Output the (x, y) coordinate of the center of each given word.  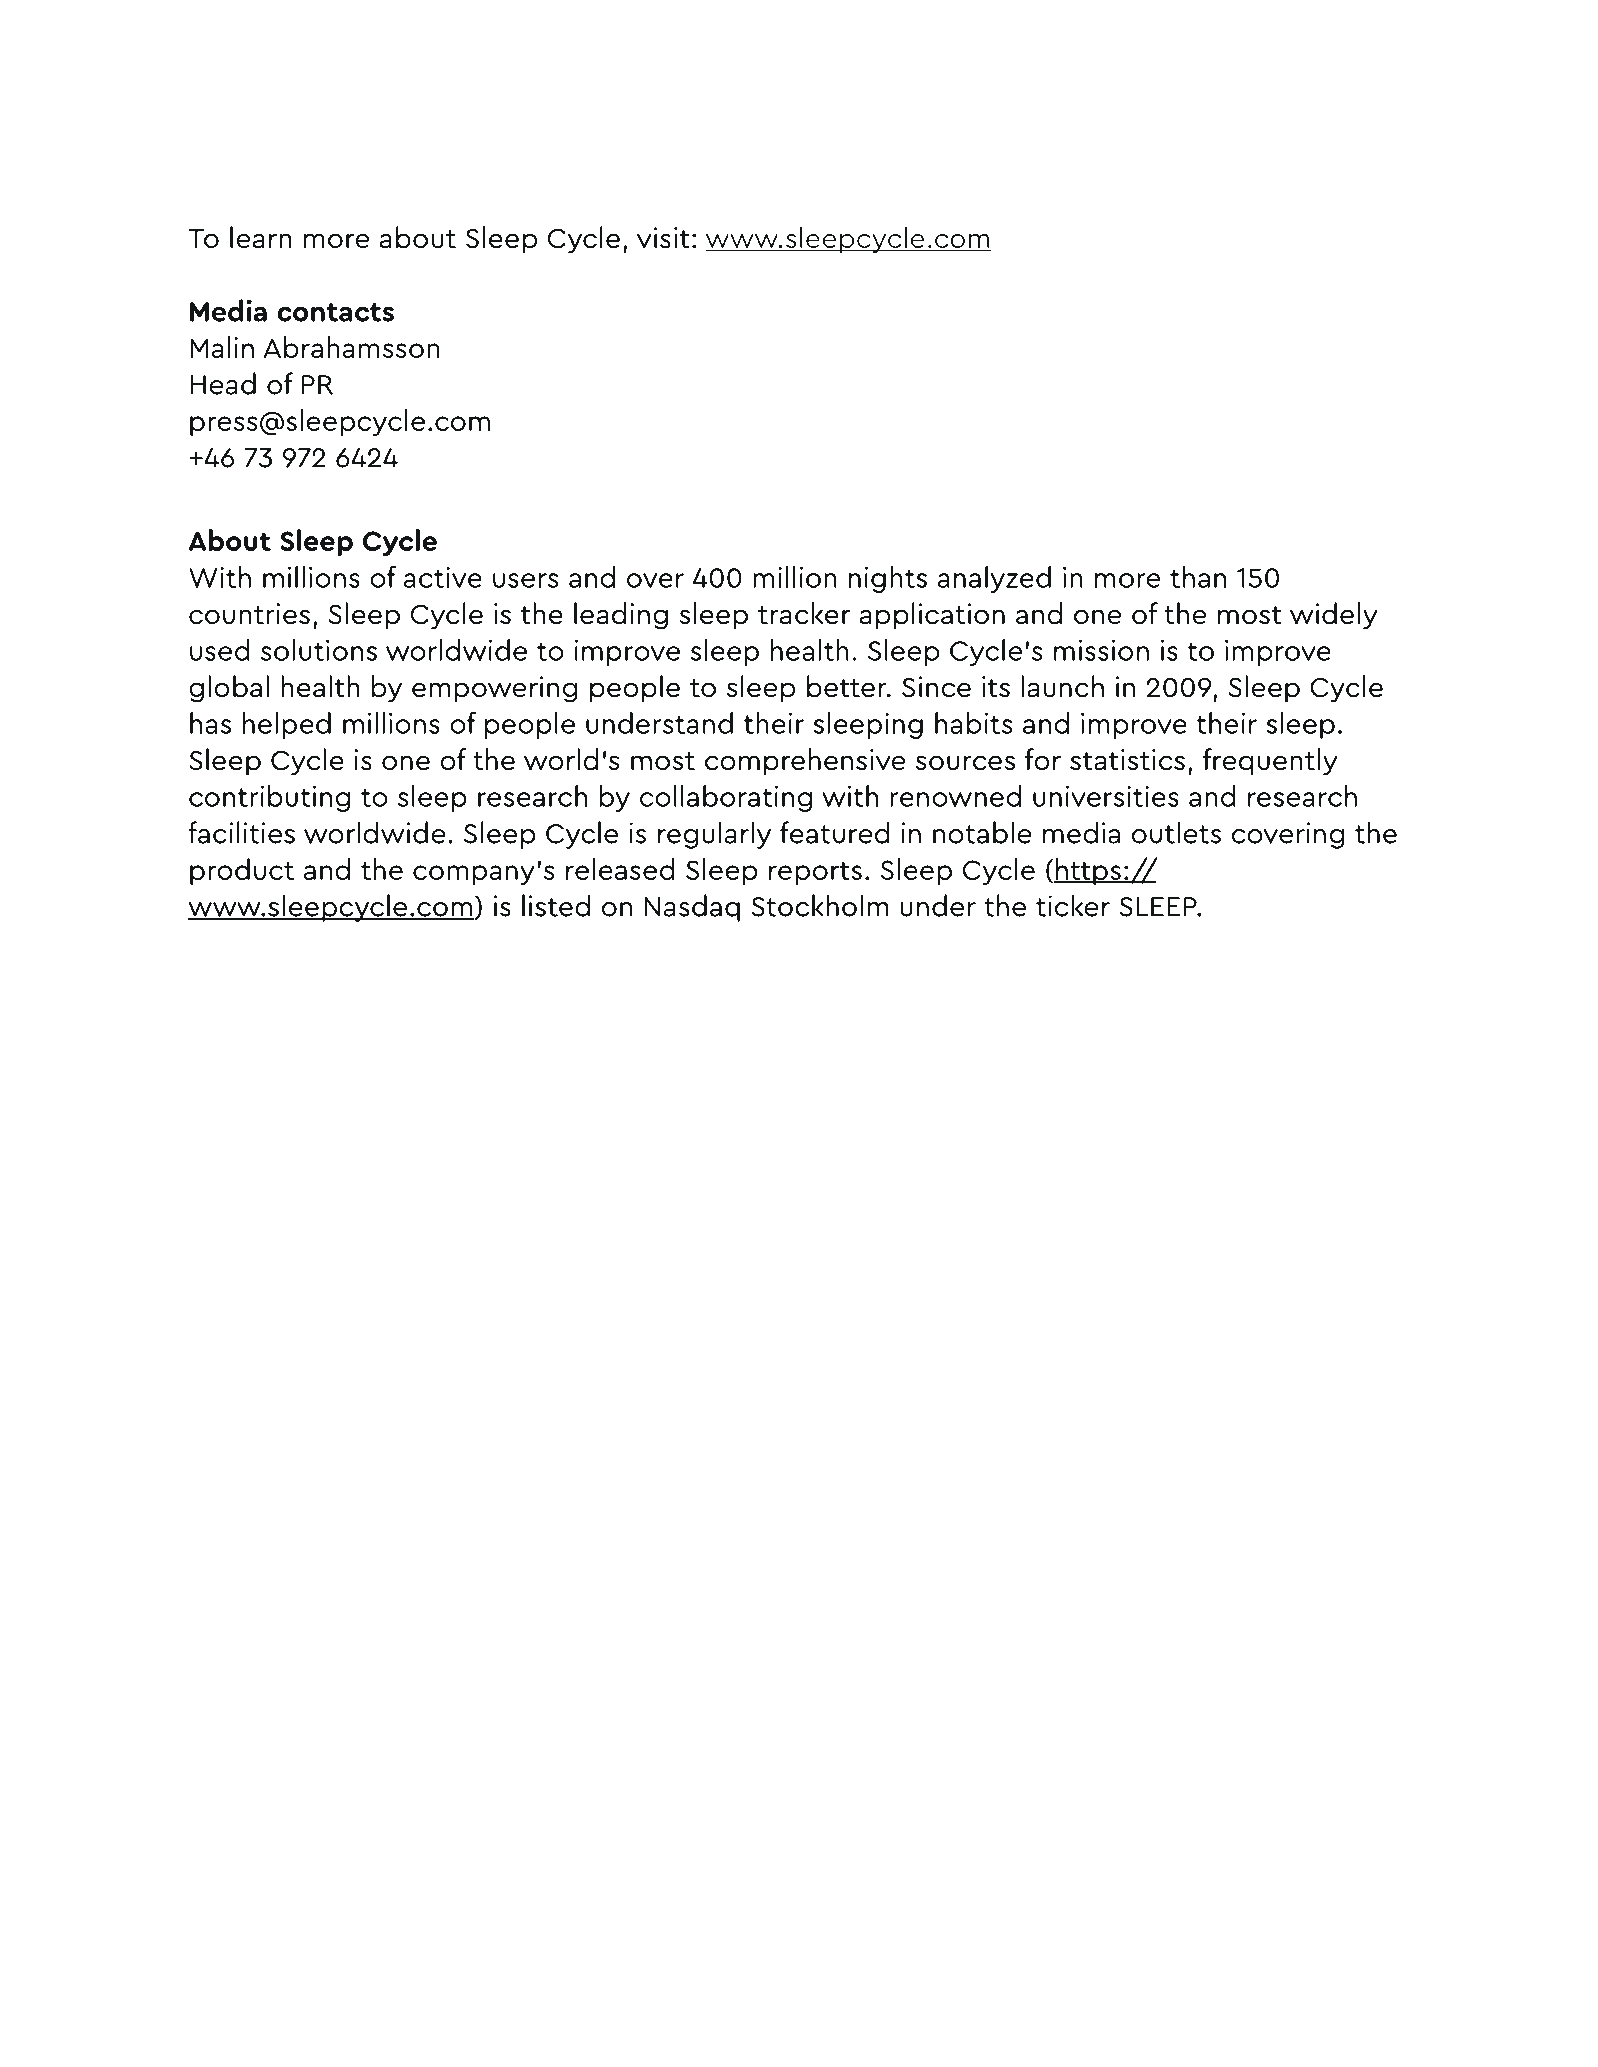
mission (1101, 650)
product (242, 871)
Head (223, 383)
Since (936, 687)
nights (888, 579)
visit (663, 238)
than (1198, 576)
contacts (335, 312)
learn (261, 237)
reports (815, 873)
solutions (319, 649)
